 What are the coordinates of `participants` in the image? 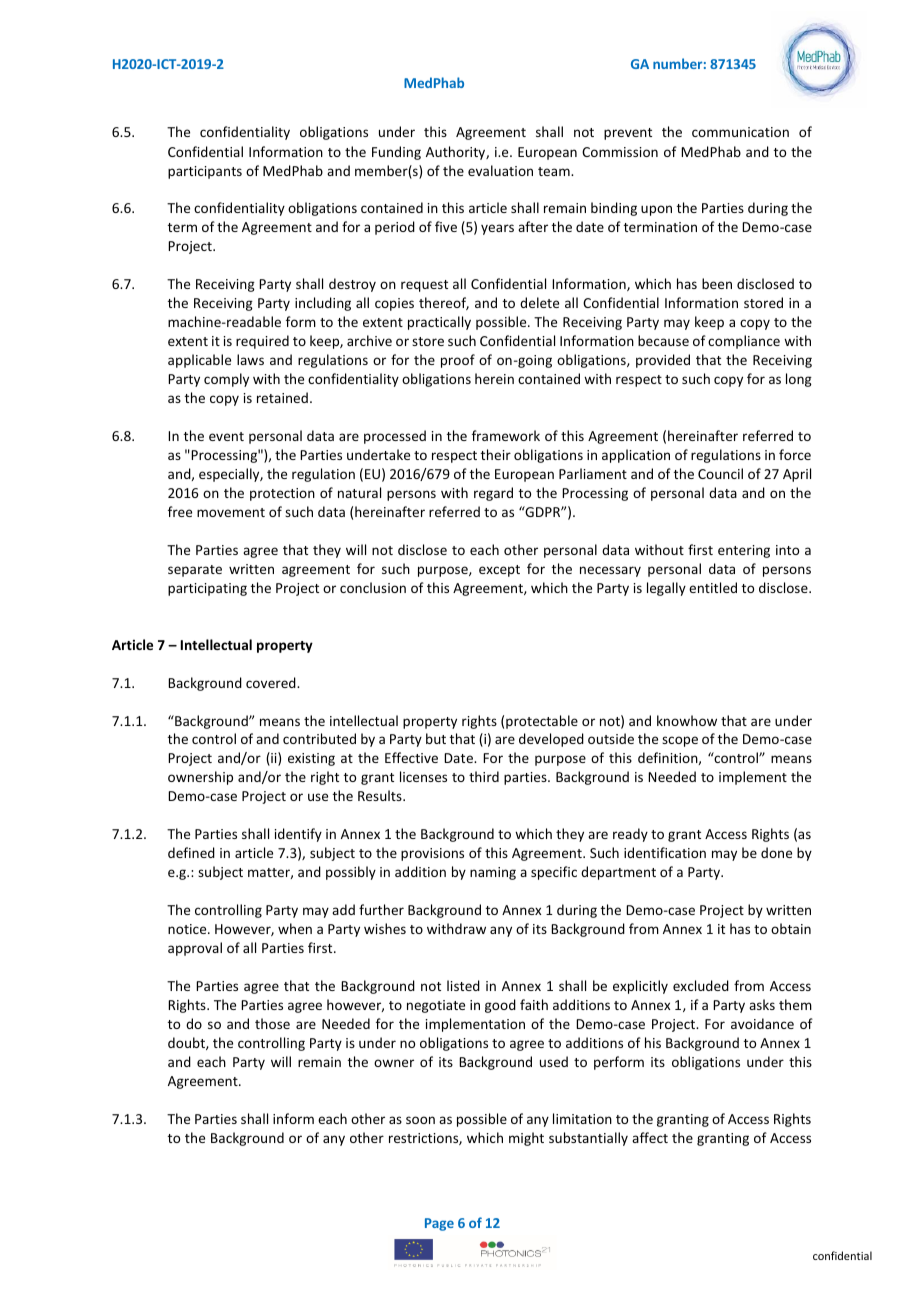 It's located at (205, 172).
